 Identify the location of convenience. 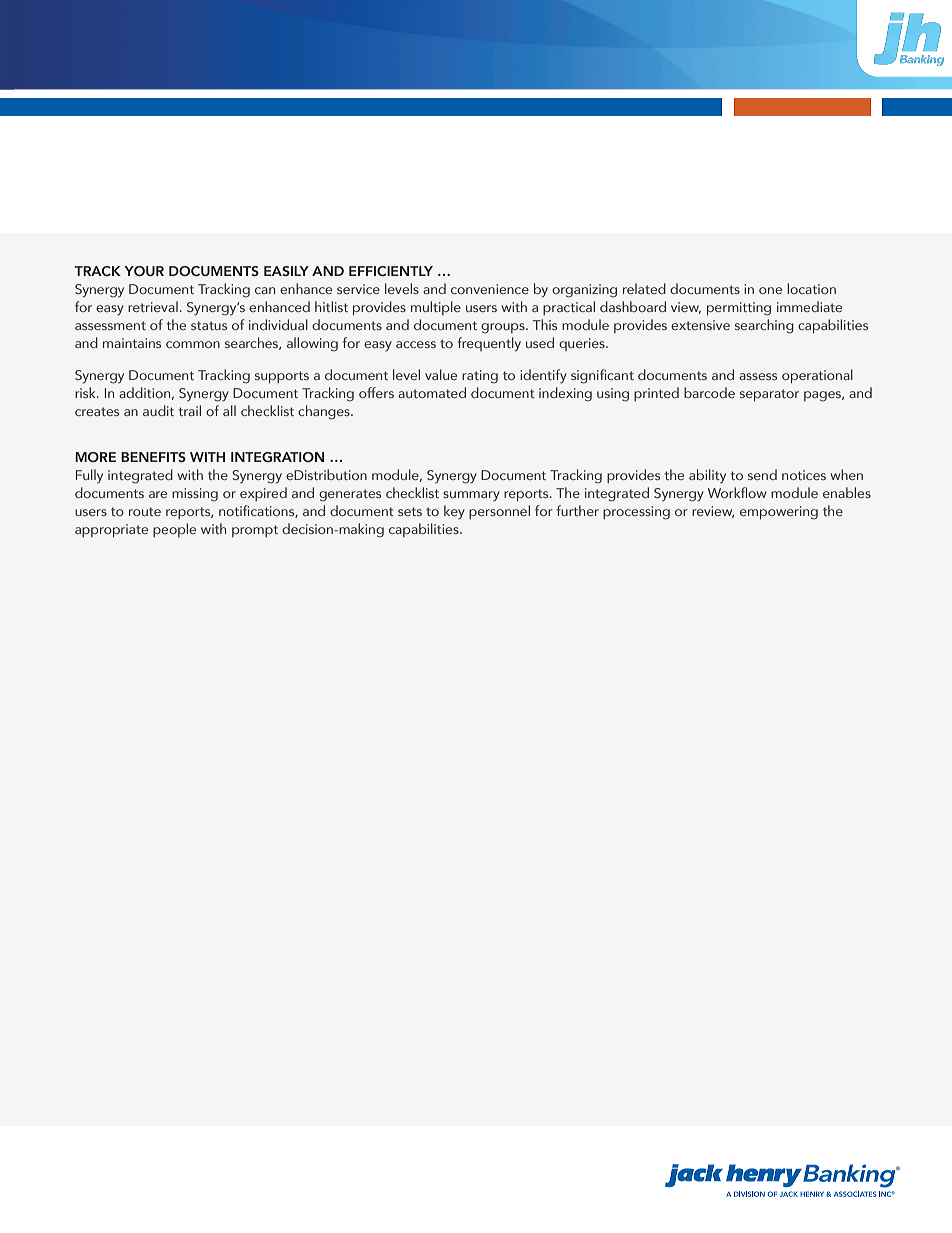
(490, 289).
